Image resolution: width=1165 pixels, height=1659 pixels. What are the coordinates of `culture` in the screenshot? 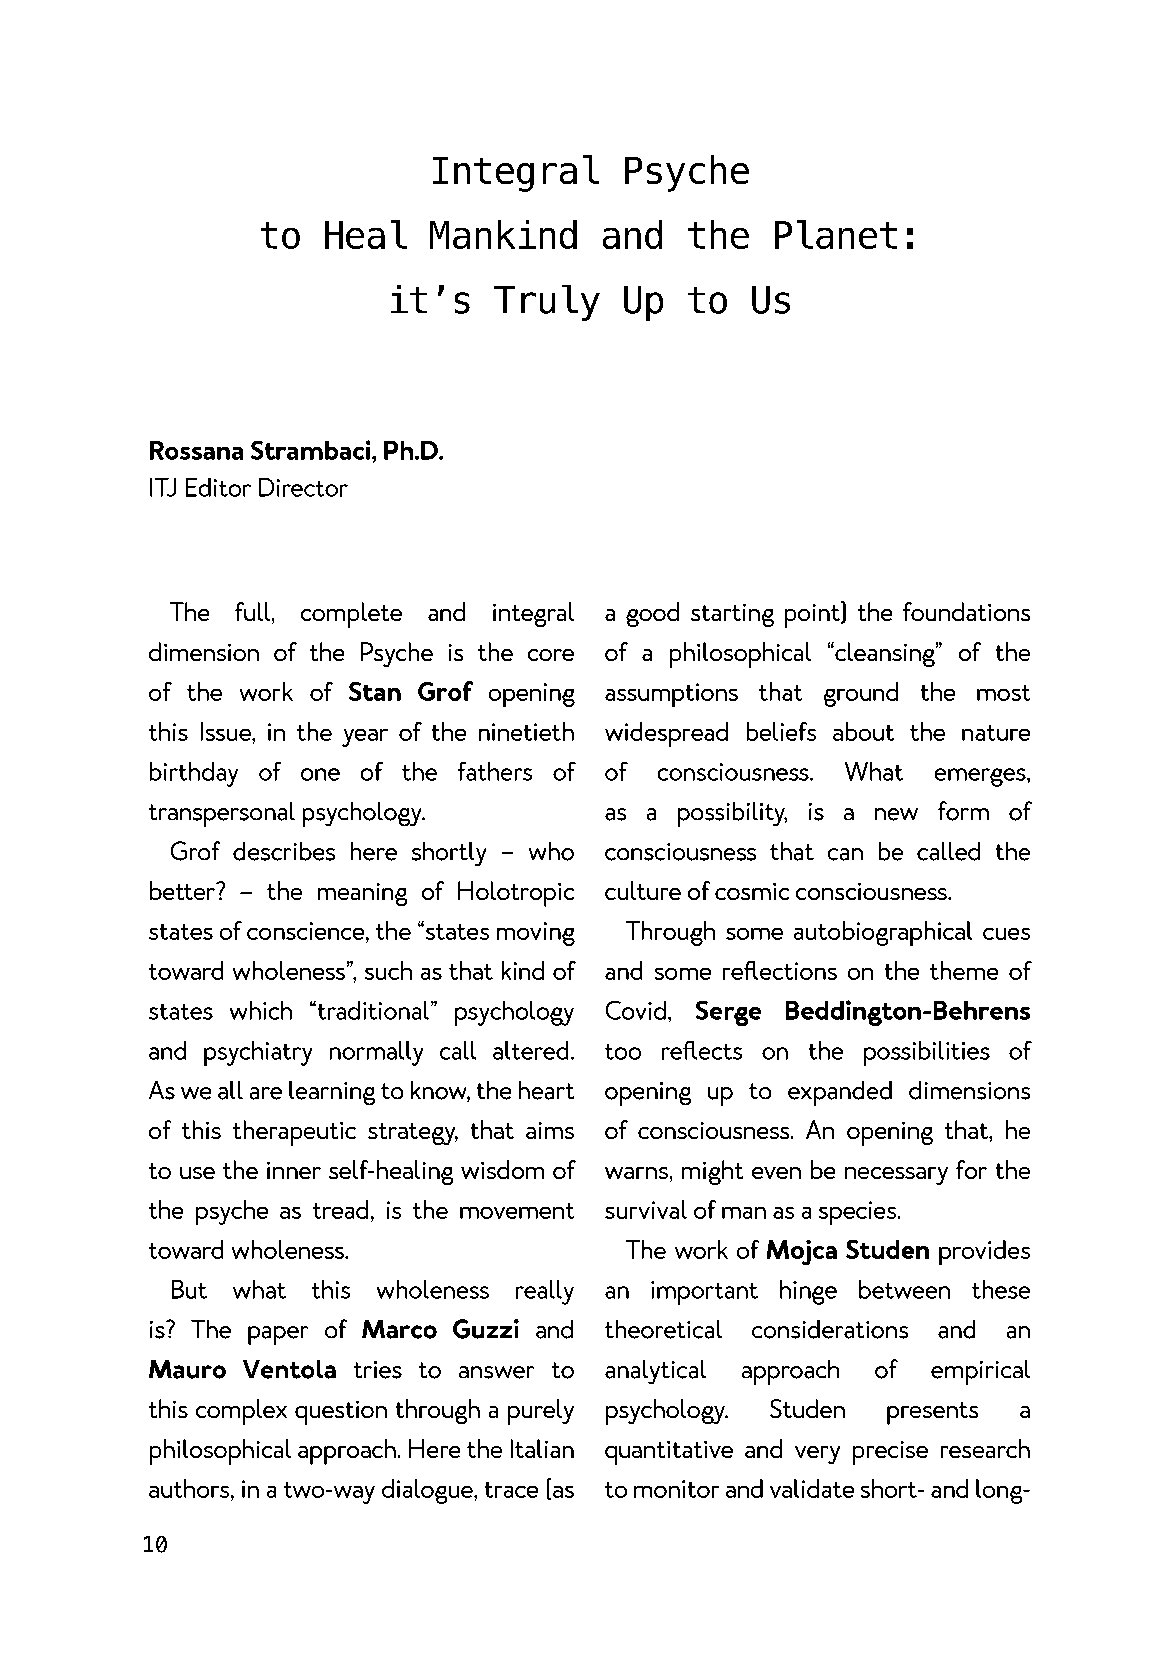 It's located at (643, 890).
